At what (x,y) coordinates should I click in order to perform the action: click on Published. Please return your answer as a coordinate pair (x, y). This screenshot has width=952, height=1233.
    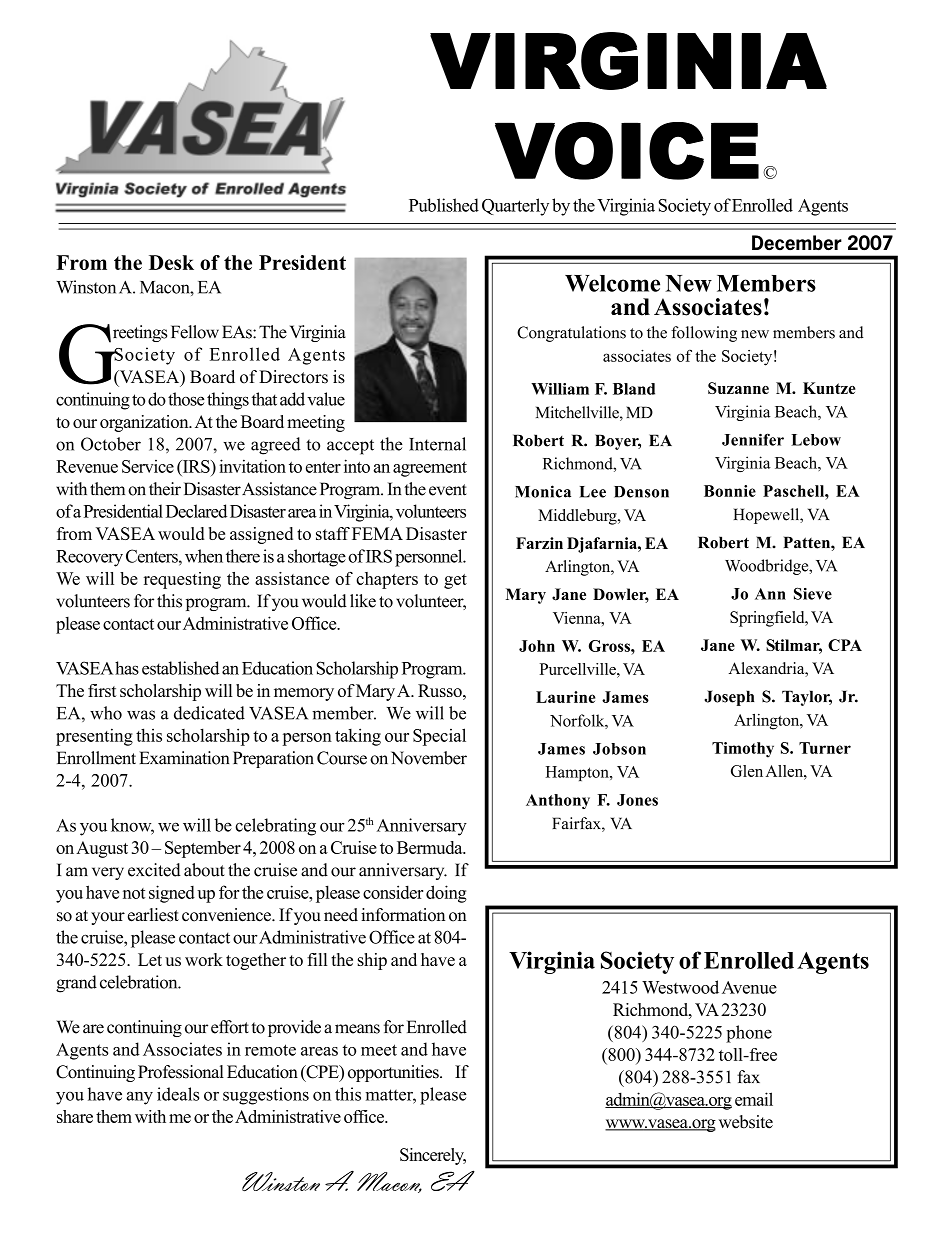
    Looking at the image, I should click on (444, 205).
